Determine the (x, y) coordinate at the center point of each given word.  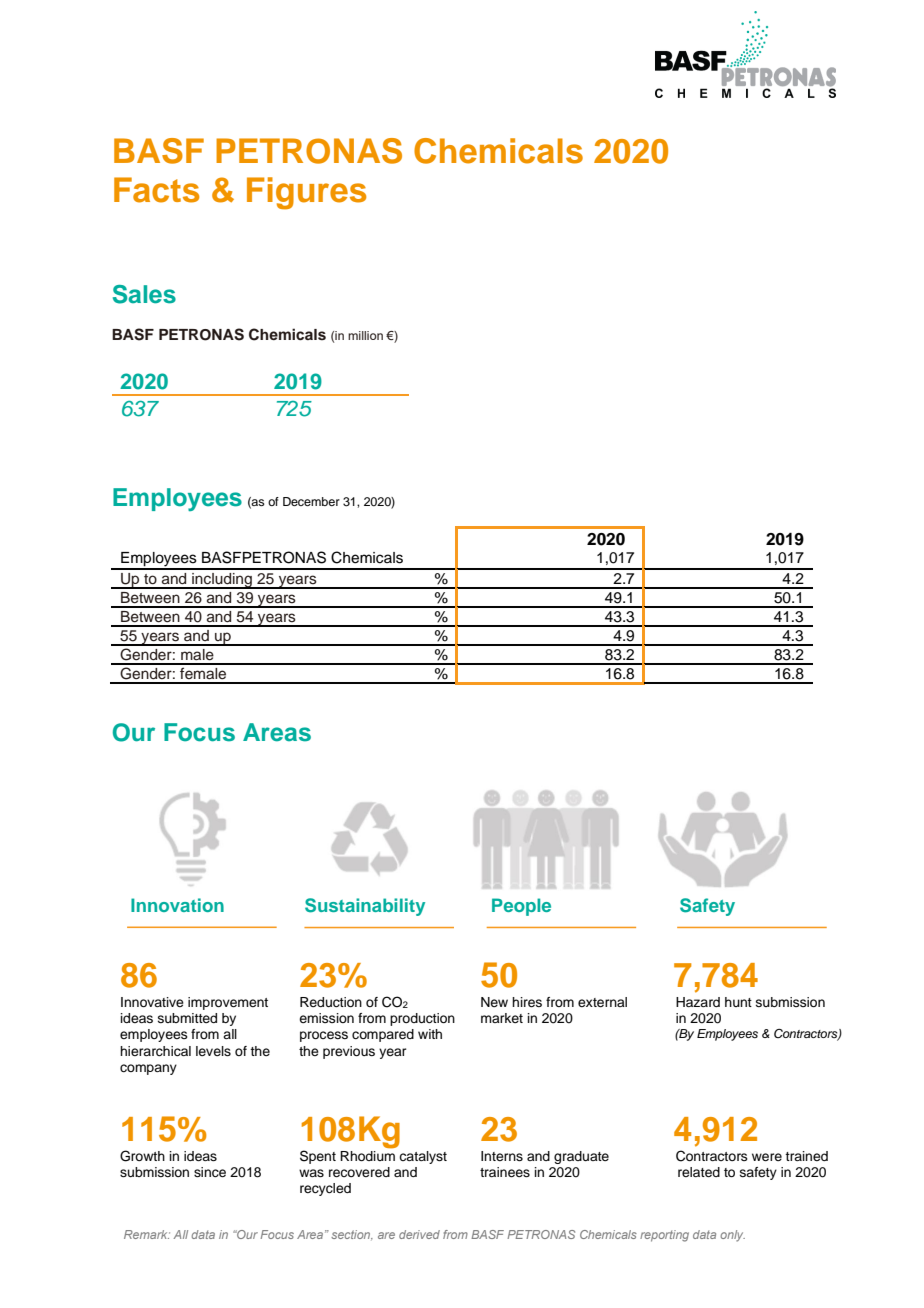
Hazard (698, 1002)
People (521, 907)
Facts (156, 190)
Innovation (177, 905)
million (365, 335)
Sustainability (365, 907)
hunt (738, 1002)
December (311, 501)
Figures (306, 193)
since (210, 1172)
